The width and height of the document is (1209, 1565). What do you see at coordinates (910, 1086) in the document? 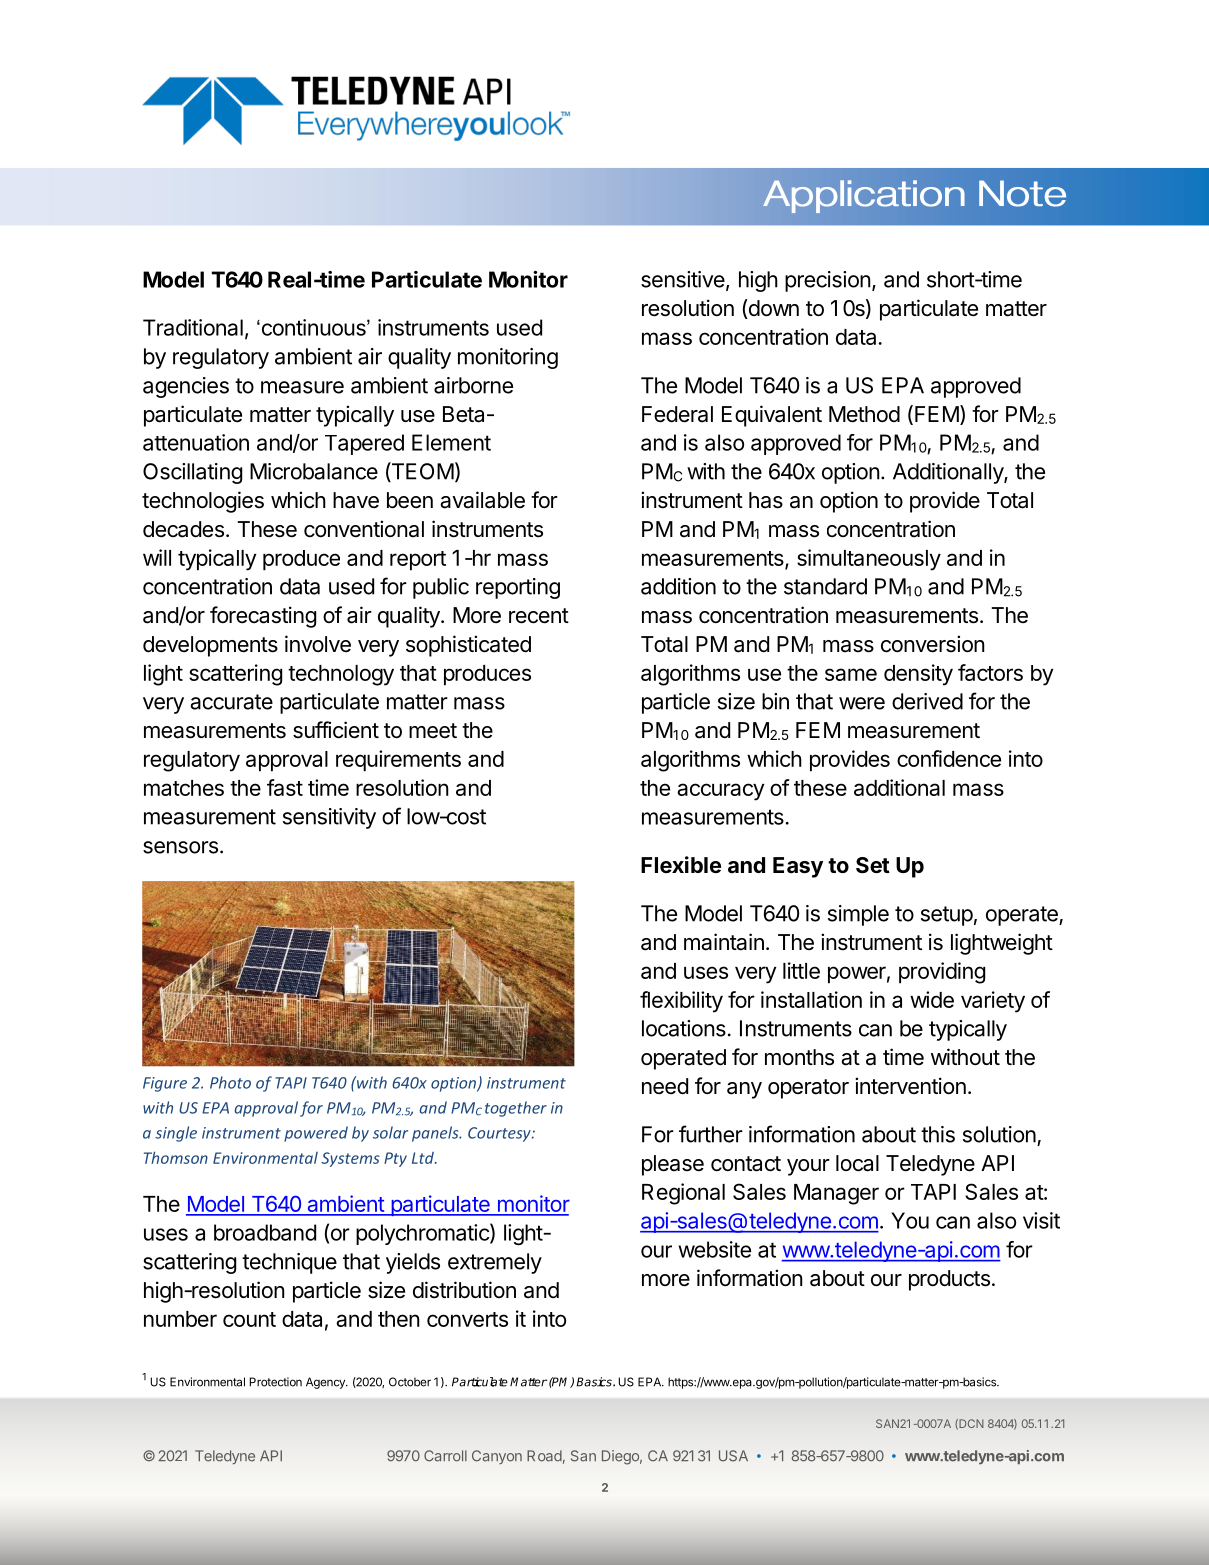
I see `intervention` at bounding box center [910, 1086].
